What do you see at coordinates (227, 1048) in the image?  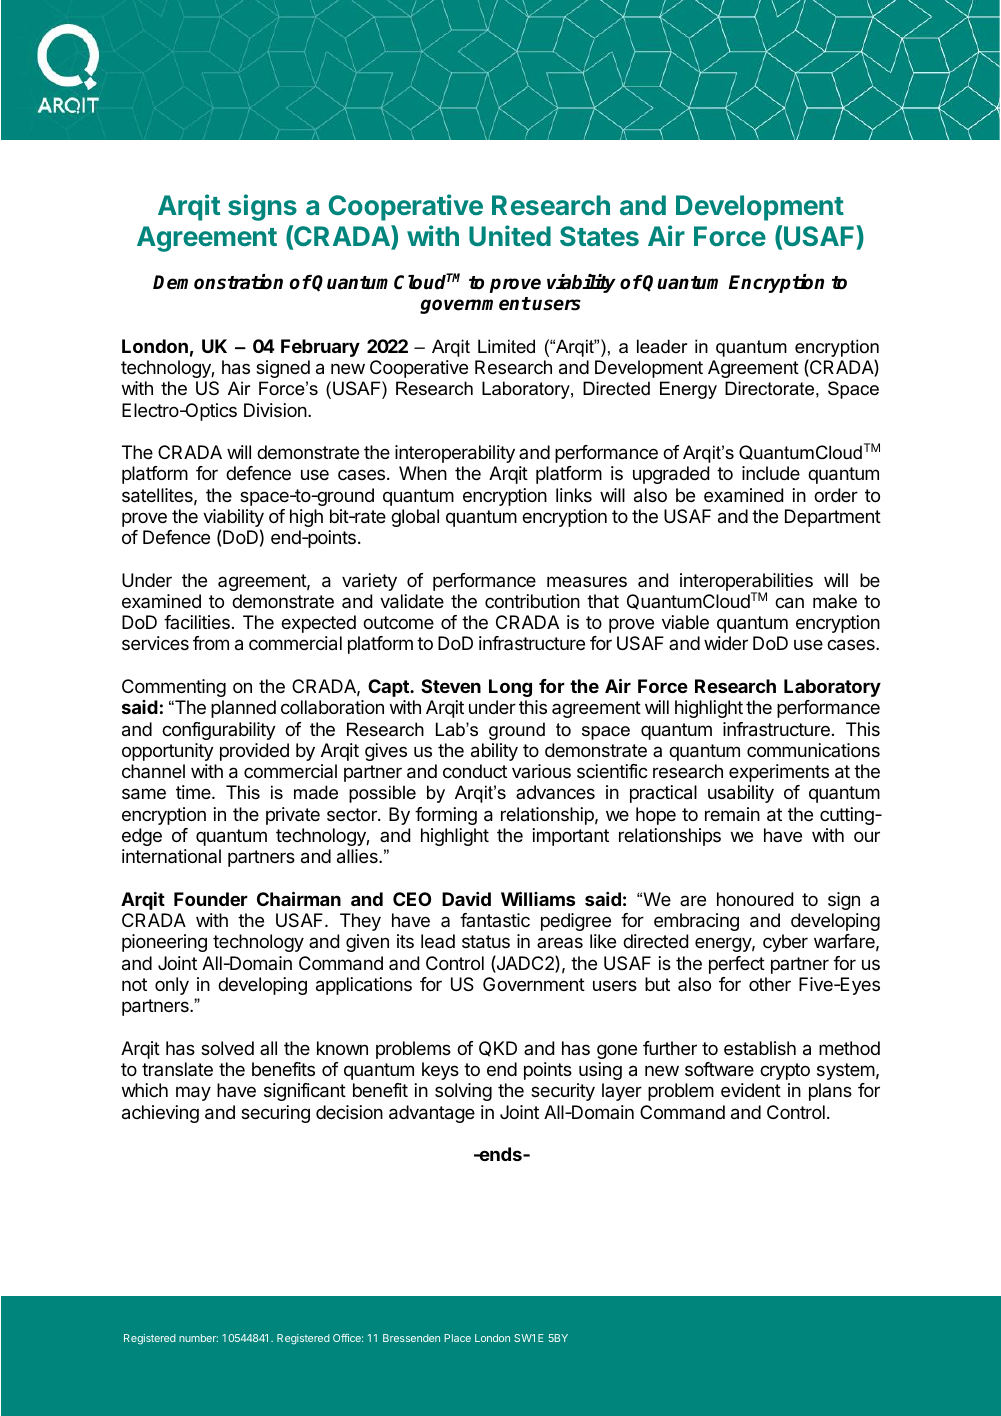 I see `solved` at bounding box center [227, 1048].
